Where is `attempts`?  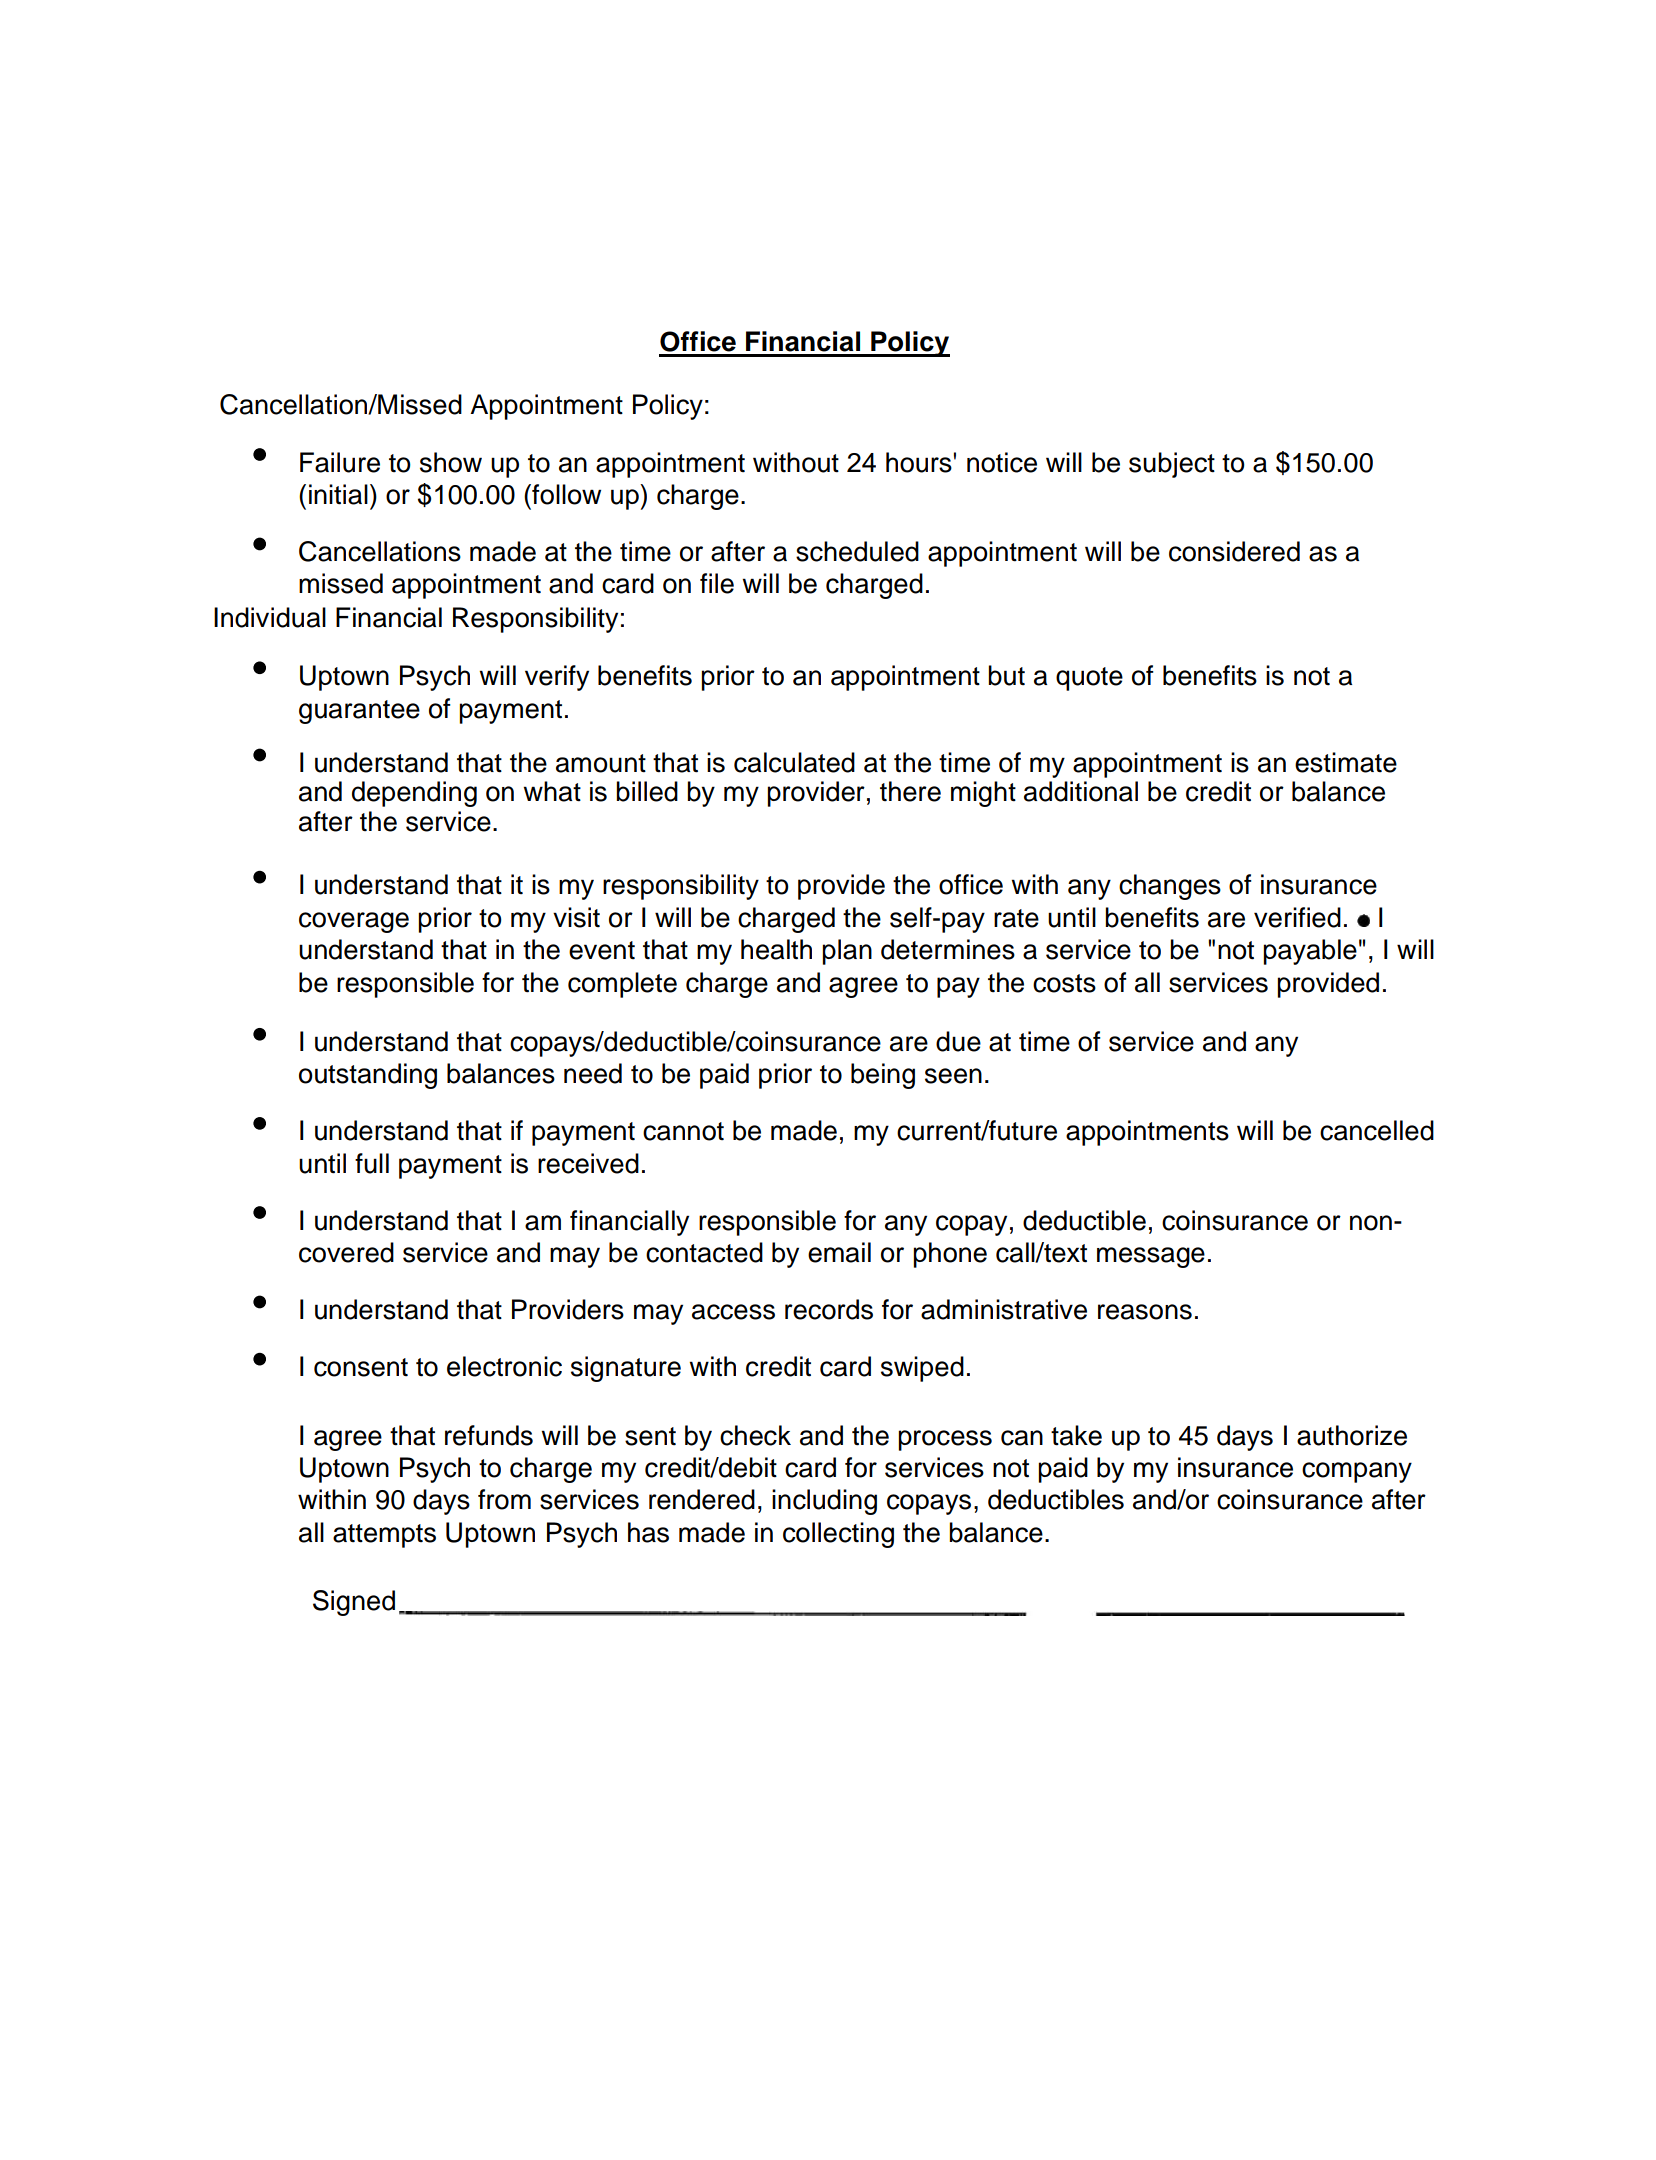
attempts is located at coordinates (384, 1536).
